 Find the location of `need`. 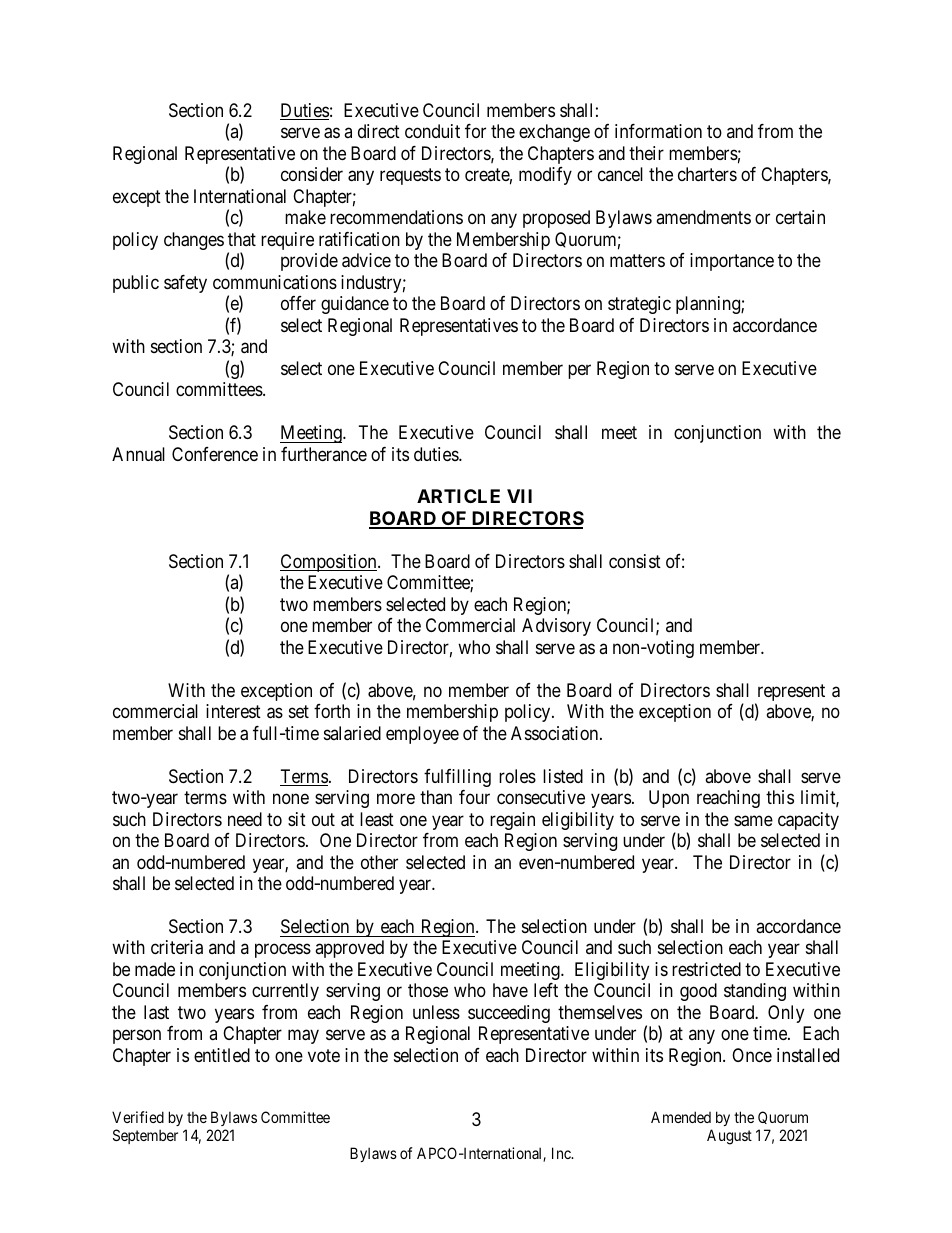

need is located at coordinates (245, 819).
